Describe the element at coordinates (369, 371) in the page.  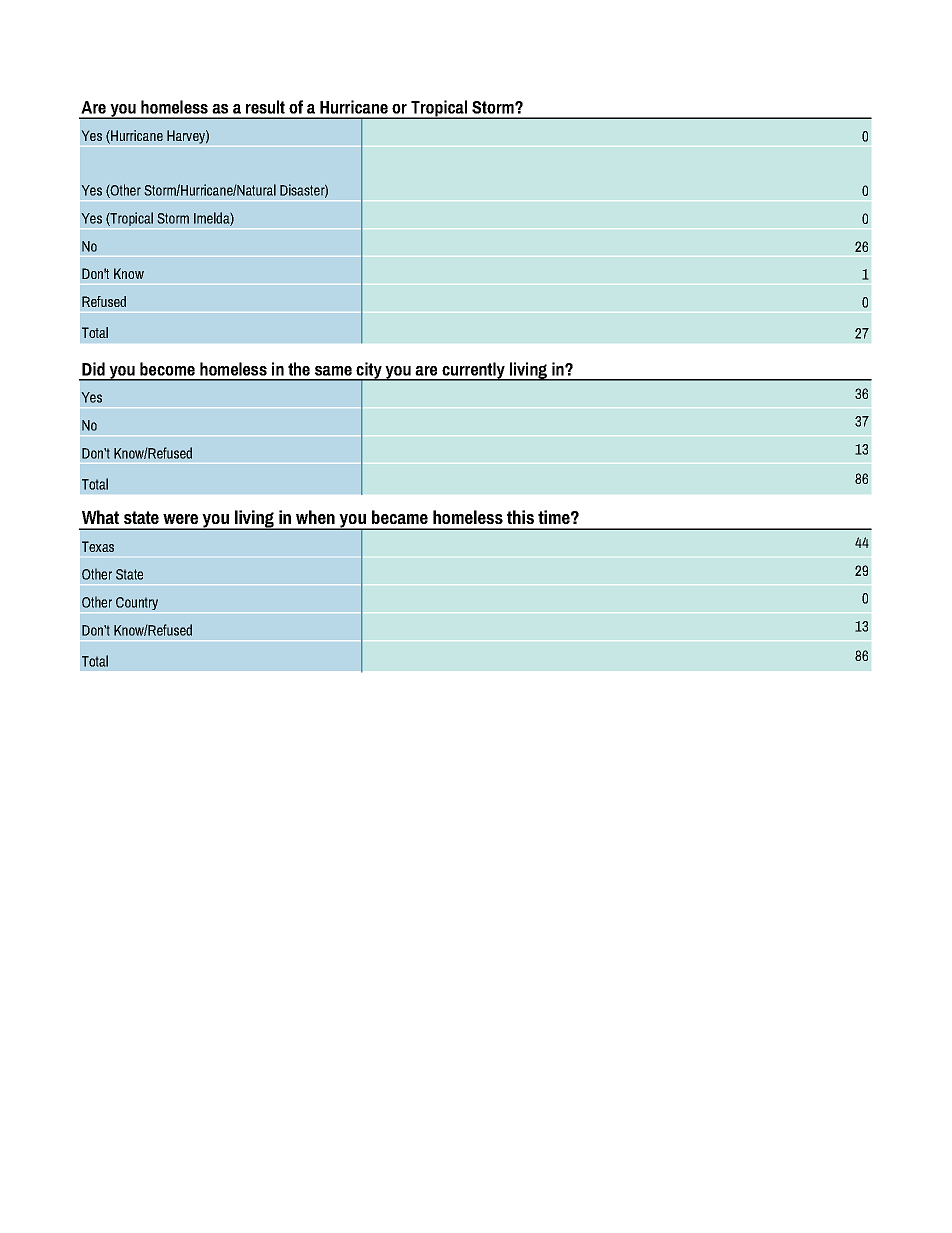
I see `city` at that location.
